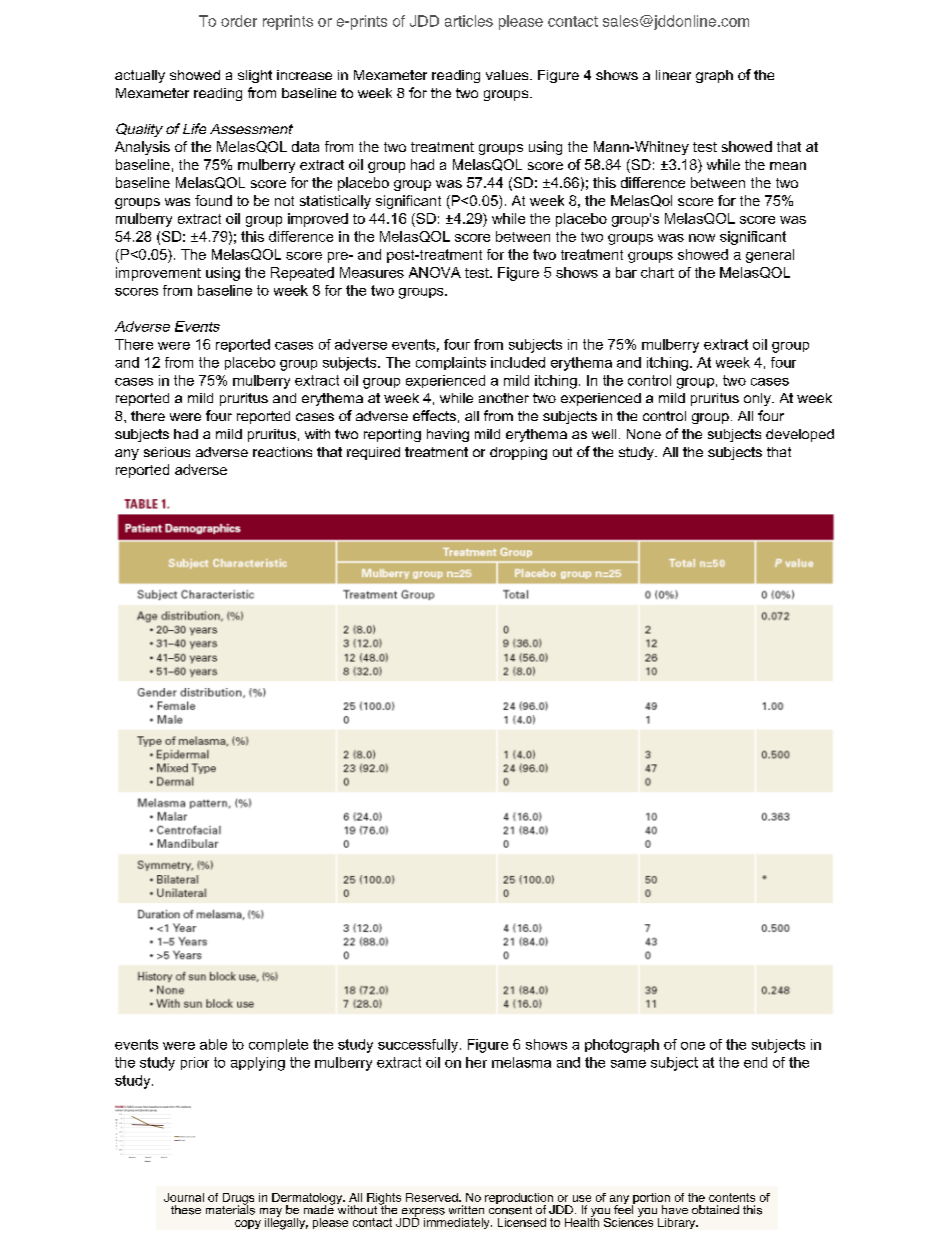 The width and height of the document is (952, 1233). Describe the element at coordinates (518, 453) in the document. I see `dropping` at that location.
